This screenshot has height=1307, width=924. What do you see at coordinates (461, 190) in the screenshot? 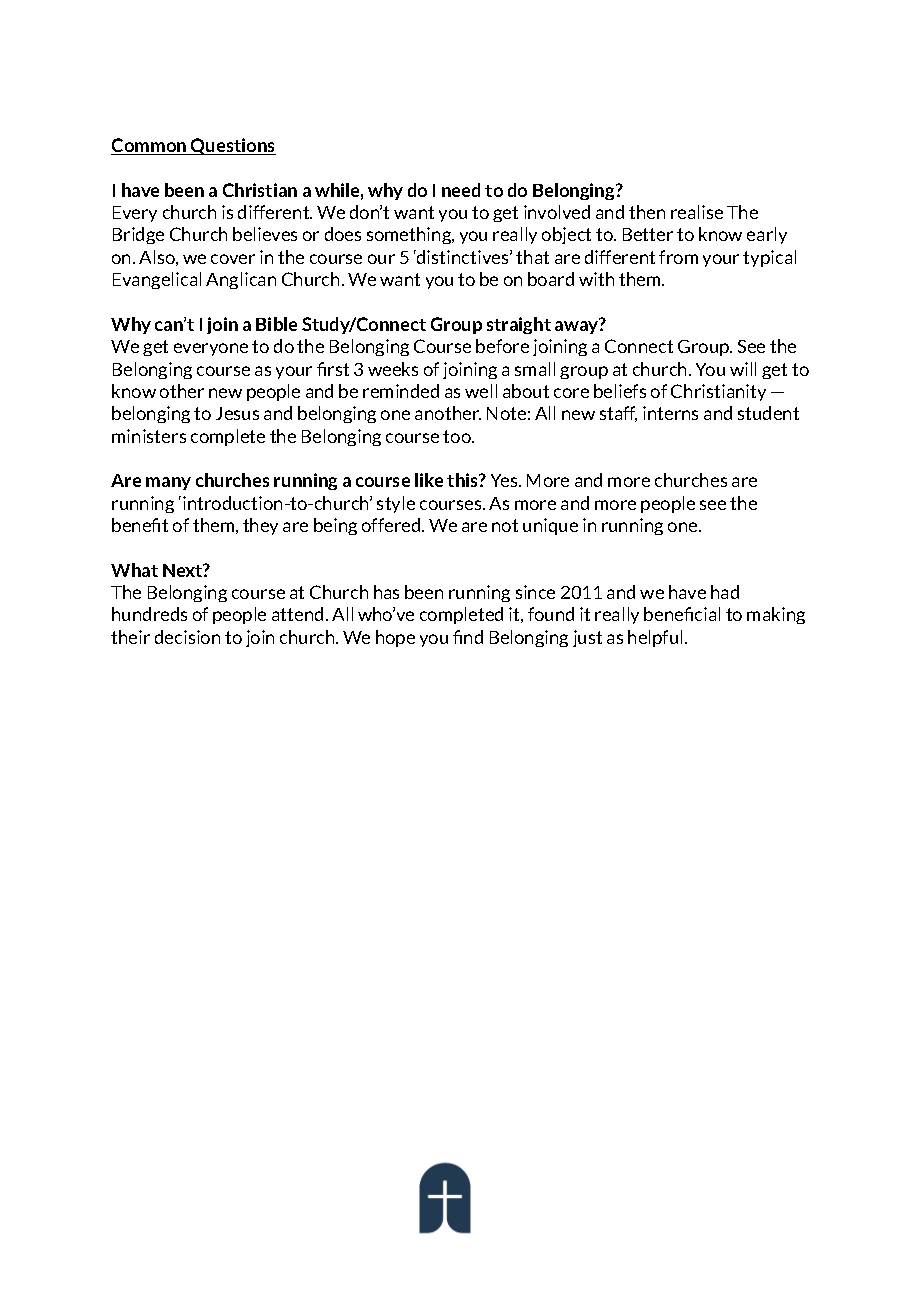
I see `need` at bounding box center [461, 190].
